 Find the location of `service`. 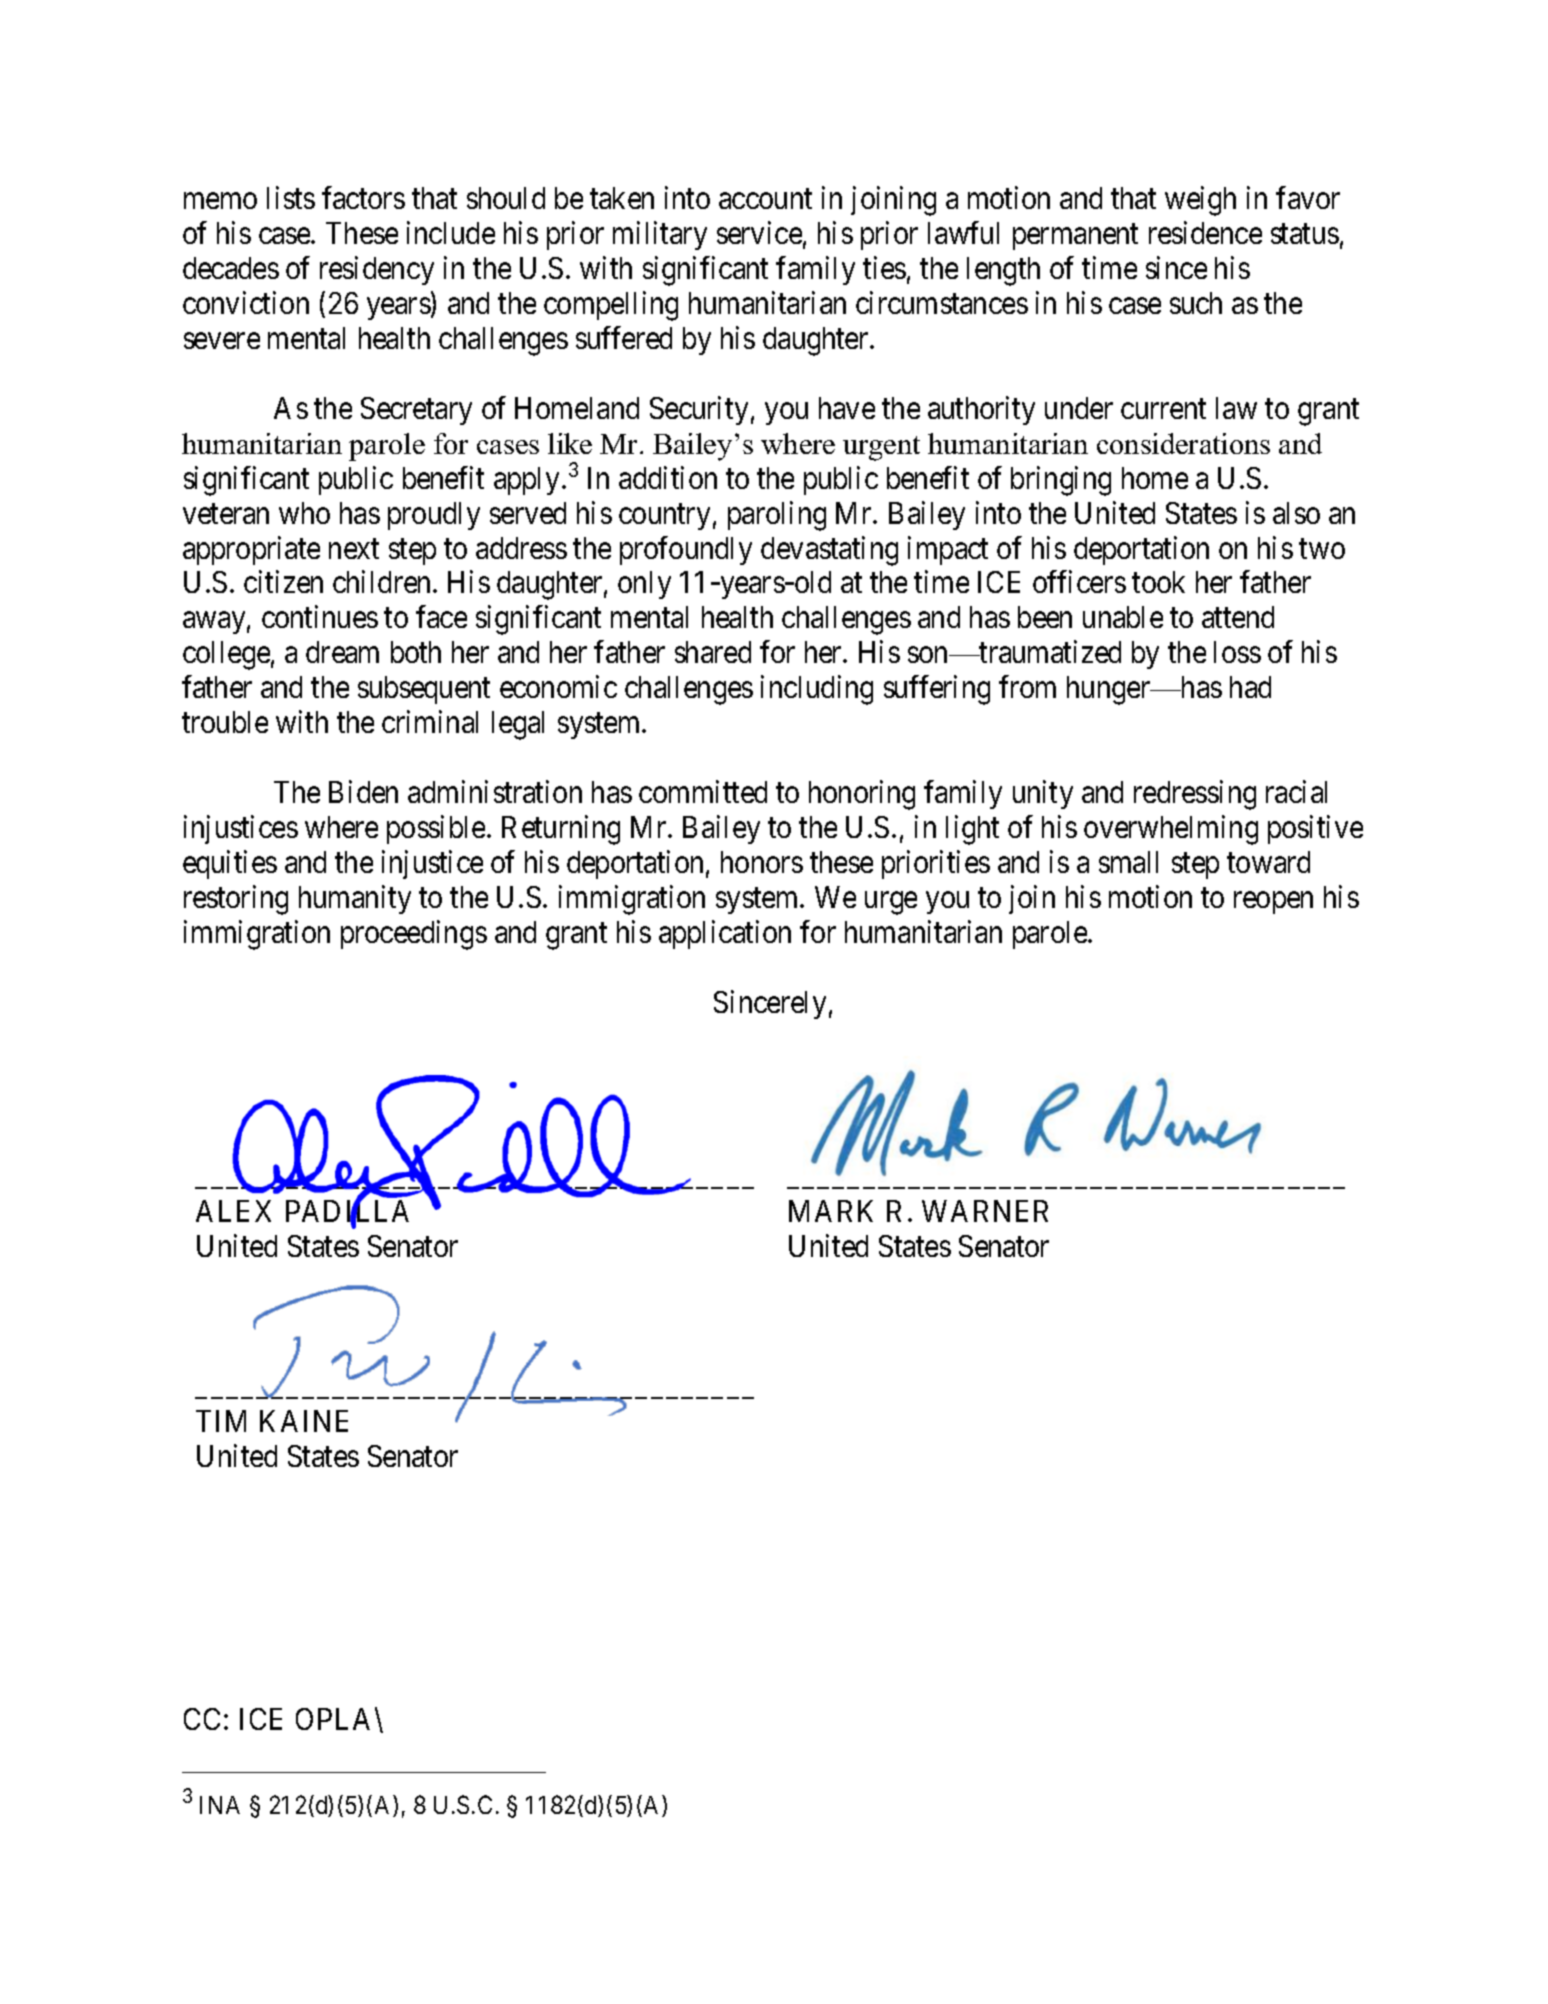

service is located at coordinates (759, 233).
